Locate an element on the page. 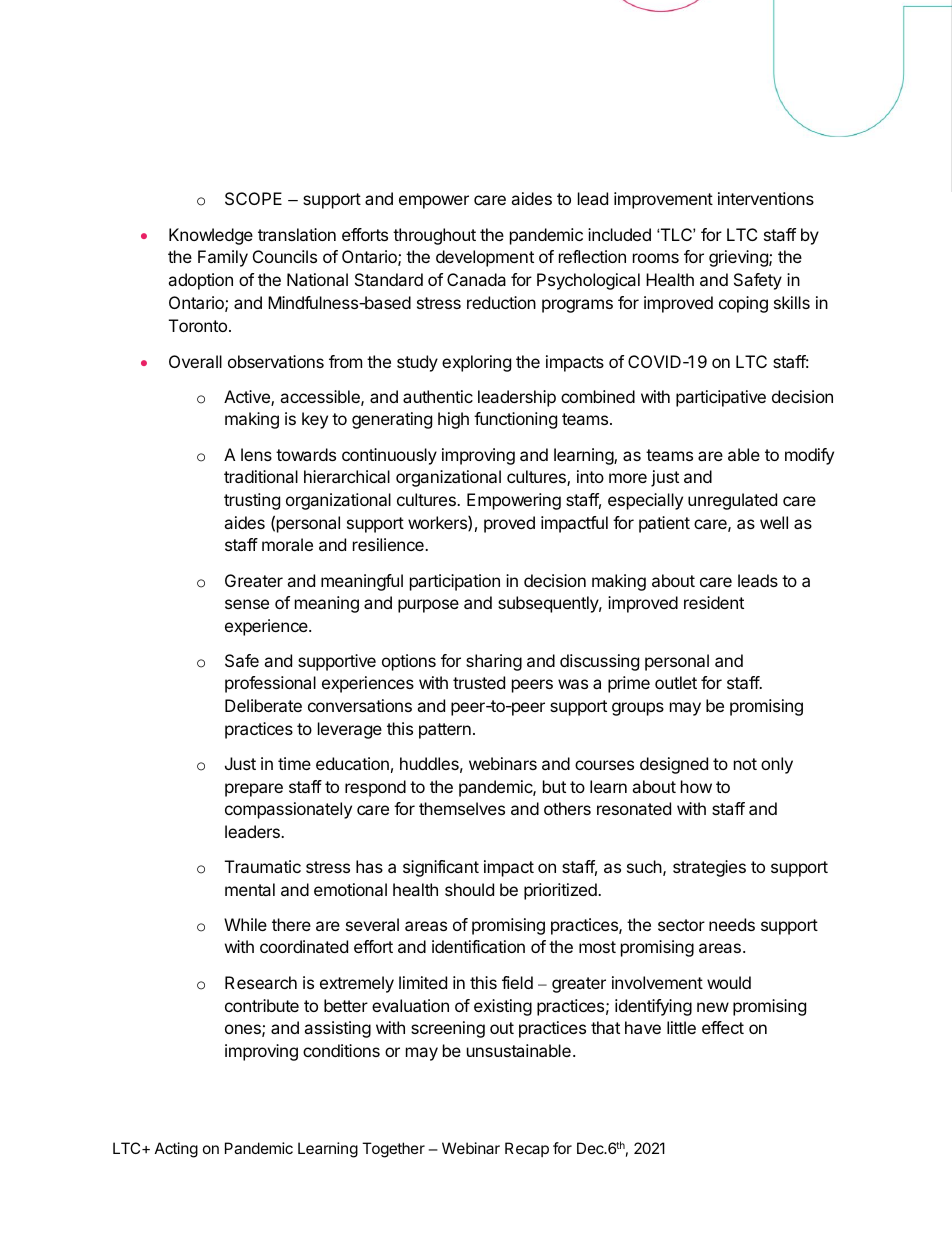 This page has width=952, height=1233. outlet is located at coordinates (676, 682).
